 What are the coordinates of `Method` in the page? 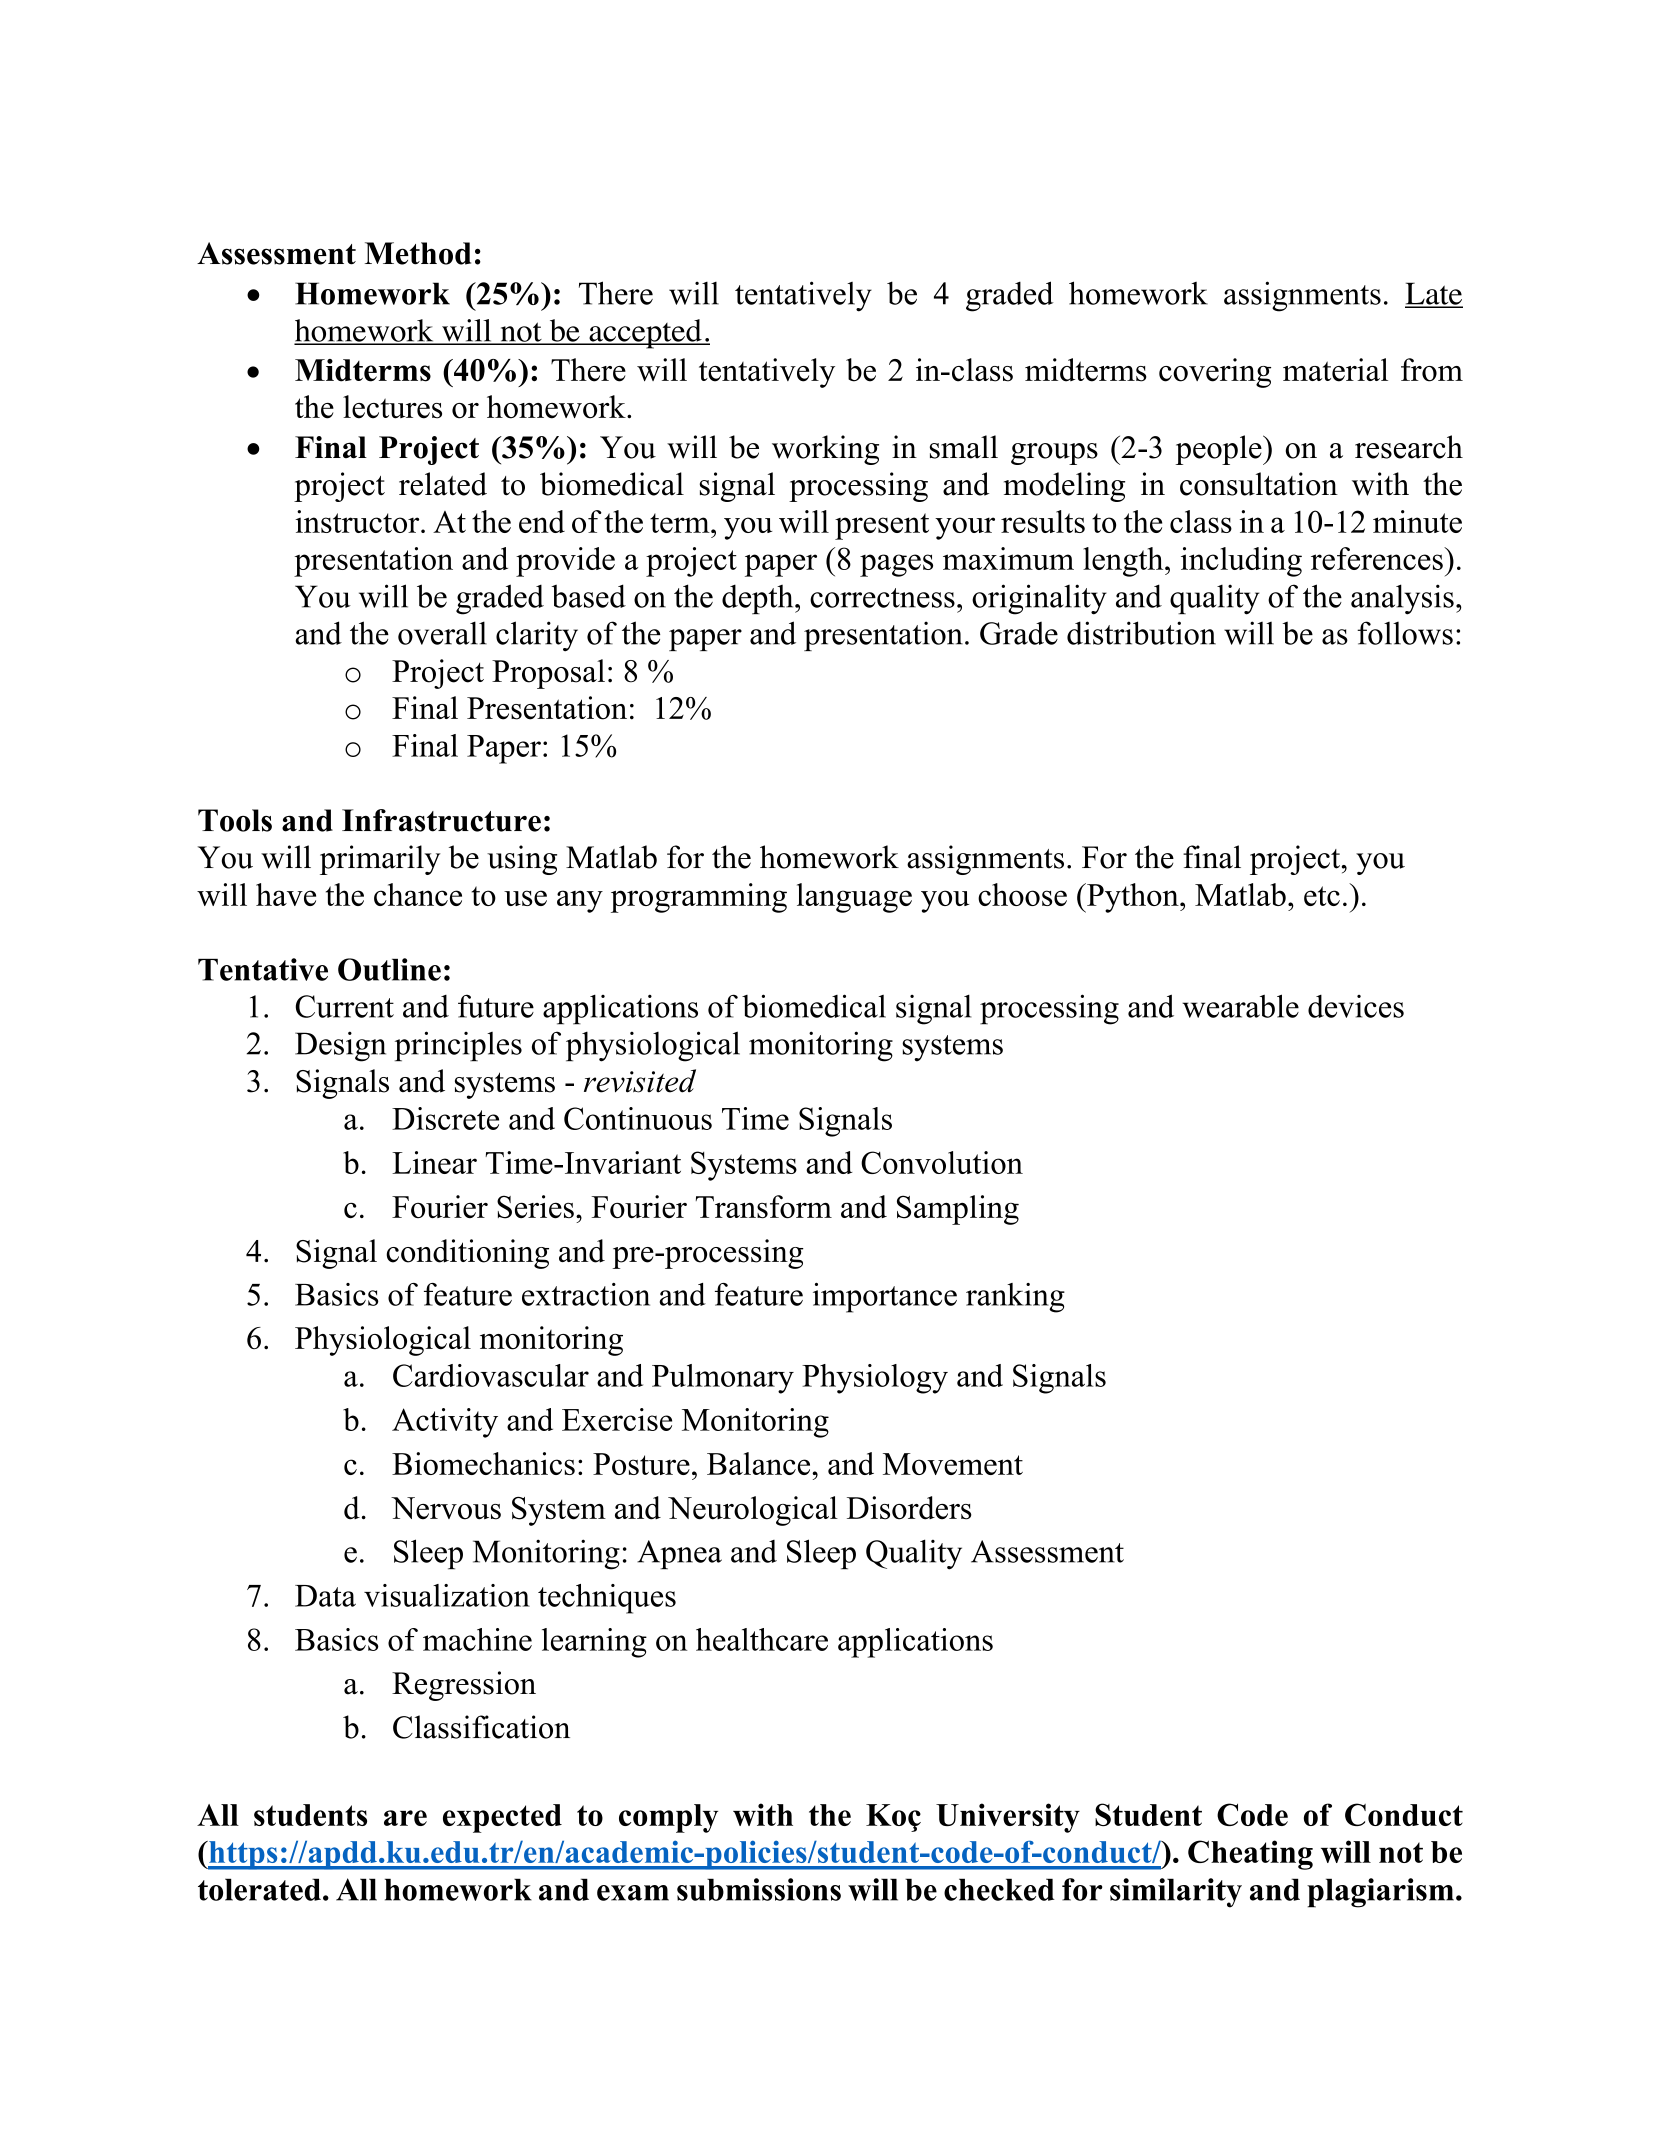 It's located at (418, 253).
